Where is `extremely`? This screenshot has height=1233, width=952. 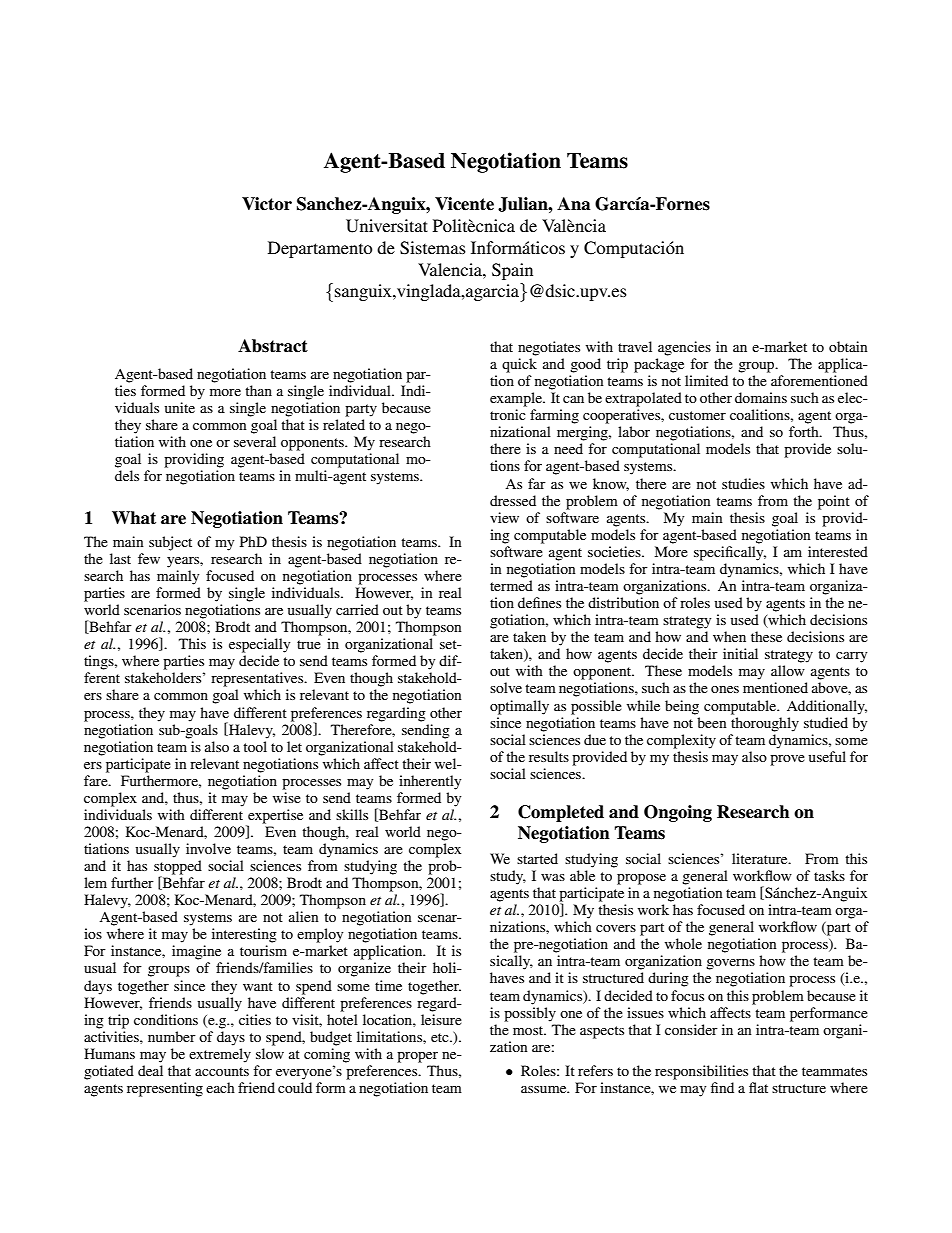 extremely is located at coordinates (220, 1055).
